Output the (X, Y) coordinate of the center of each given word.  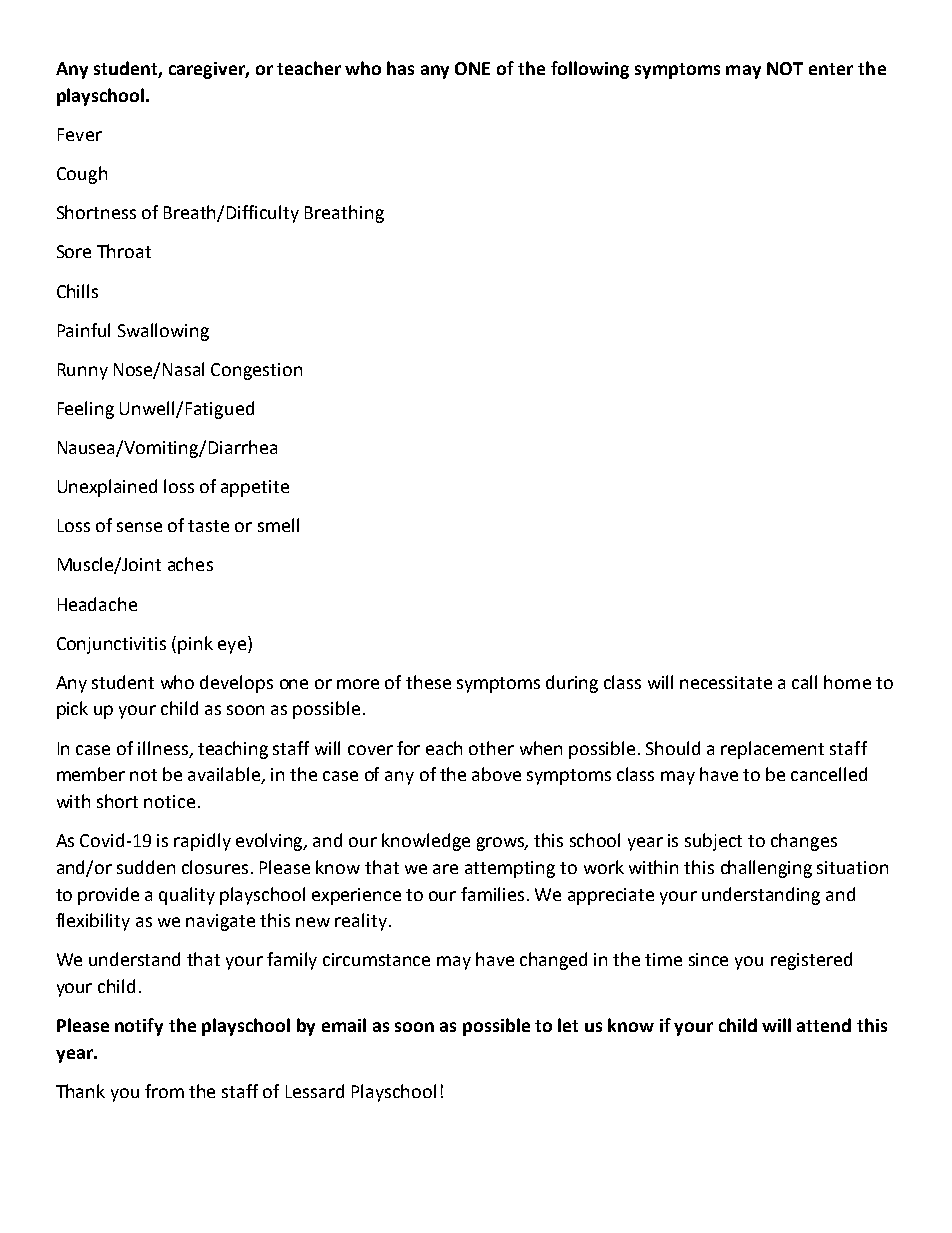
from (164, 1091)
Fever (80, 134)
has (400, 68)
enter (831, 69)
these (428, 682)
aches (190, 564)
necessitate (726, 682)
